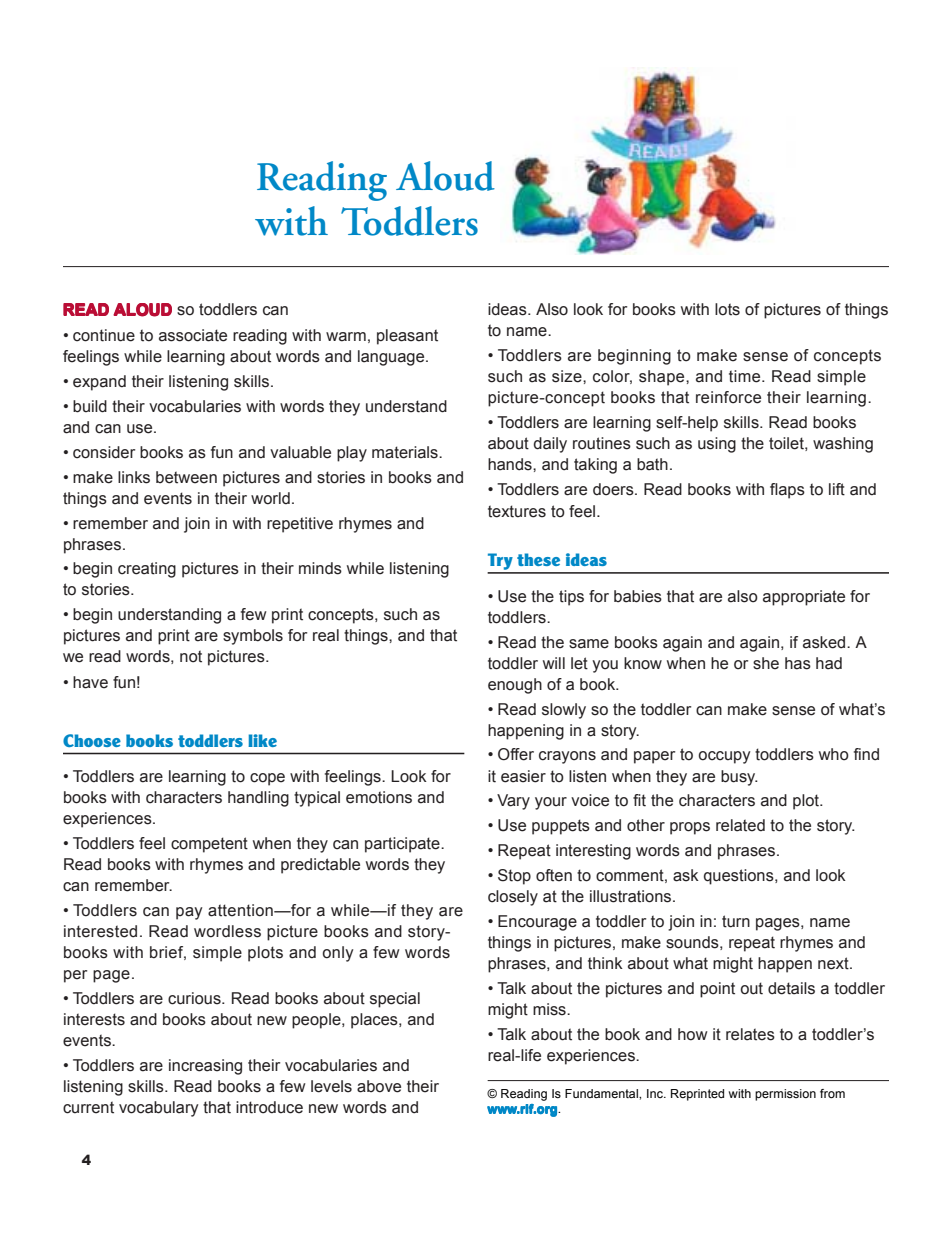  Describe the element at coordinates (724, 757) in the screenshot. I see `occupy` at that location.
